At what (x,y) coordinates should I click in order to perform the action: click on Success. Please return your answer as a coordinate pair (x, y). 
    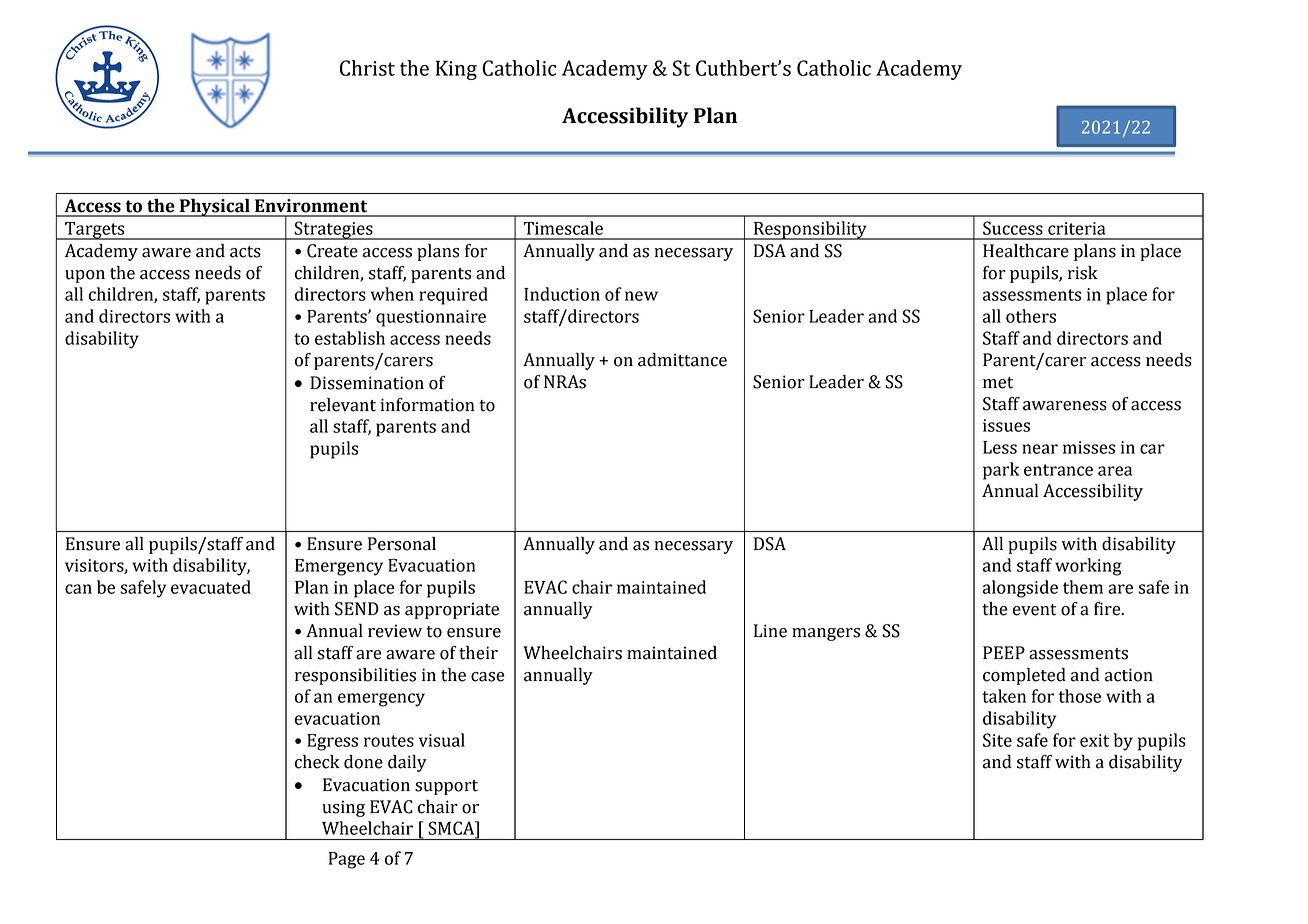
    Looking at the image, I should click on (1013, 228).
